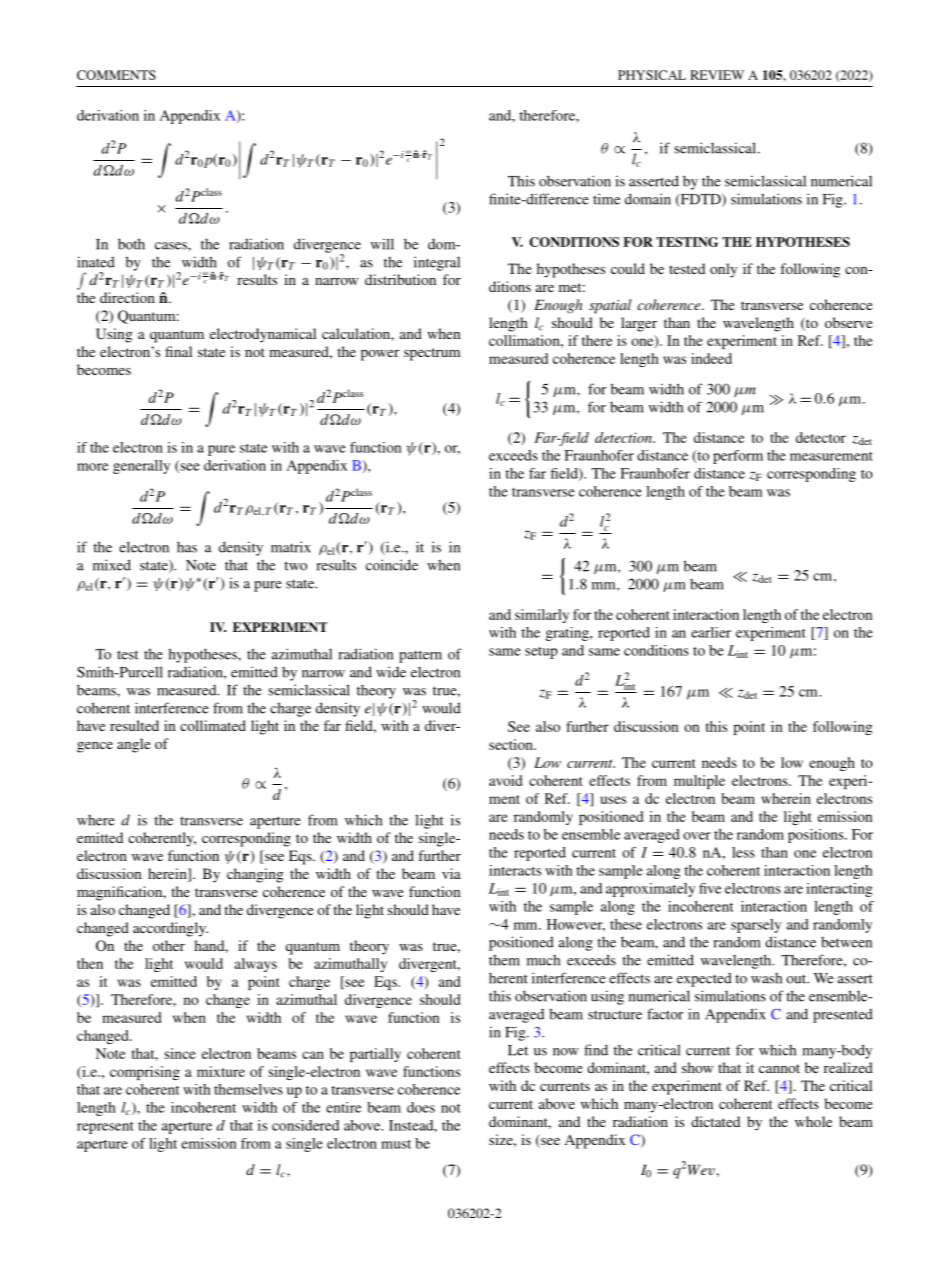 Image resolution: width=952 pixels, height=1270 pixels. I want to click on only, so click(723, 270).
